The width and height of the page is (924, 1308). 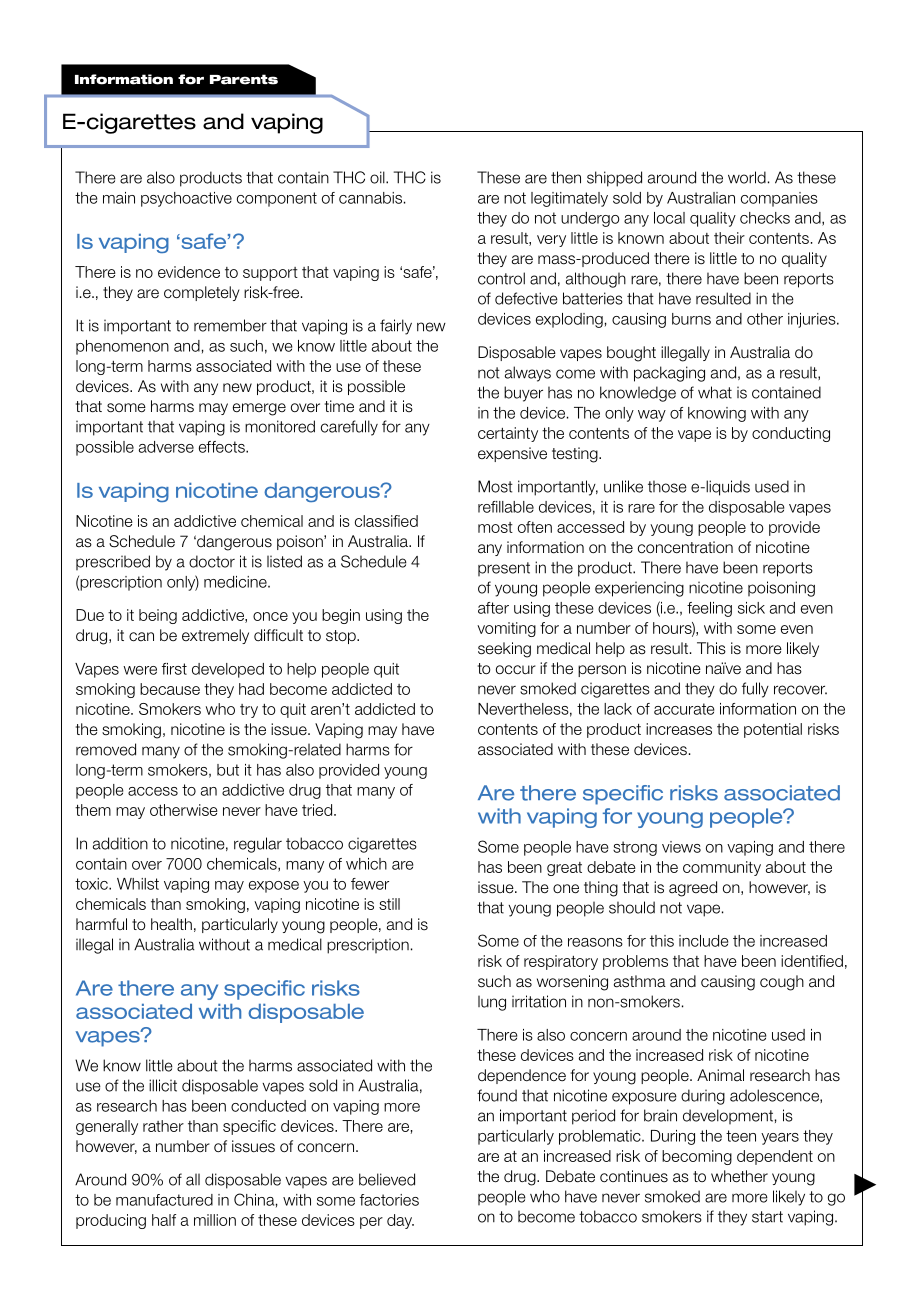 What do you see at coordinates (729, 238) in the page?
I see `their` at bounding box center [729, 238].
